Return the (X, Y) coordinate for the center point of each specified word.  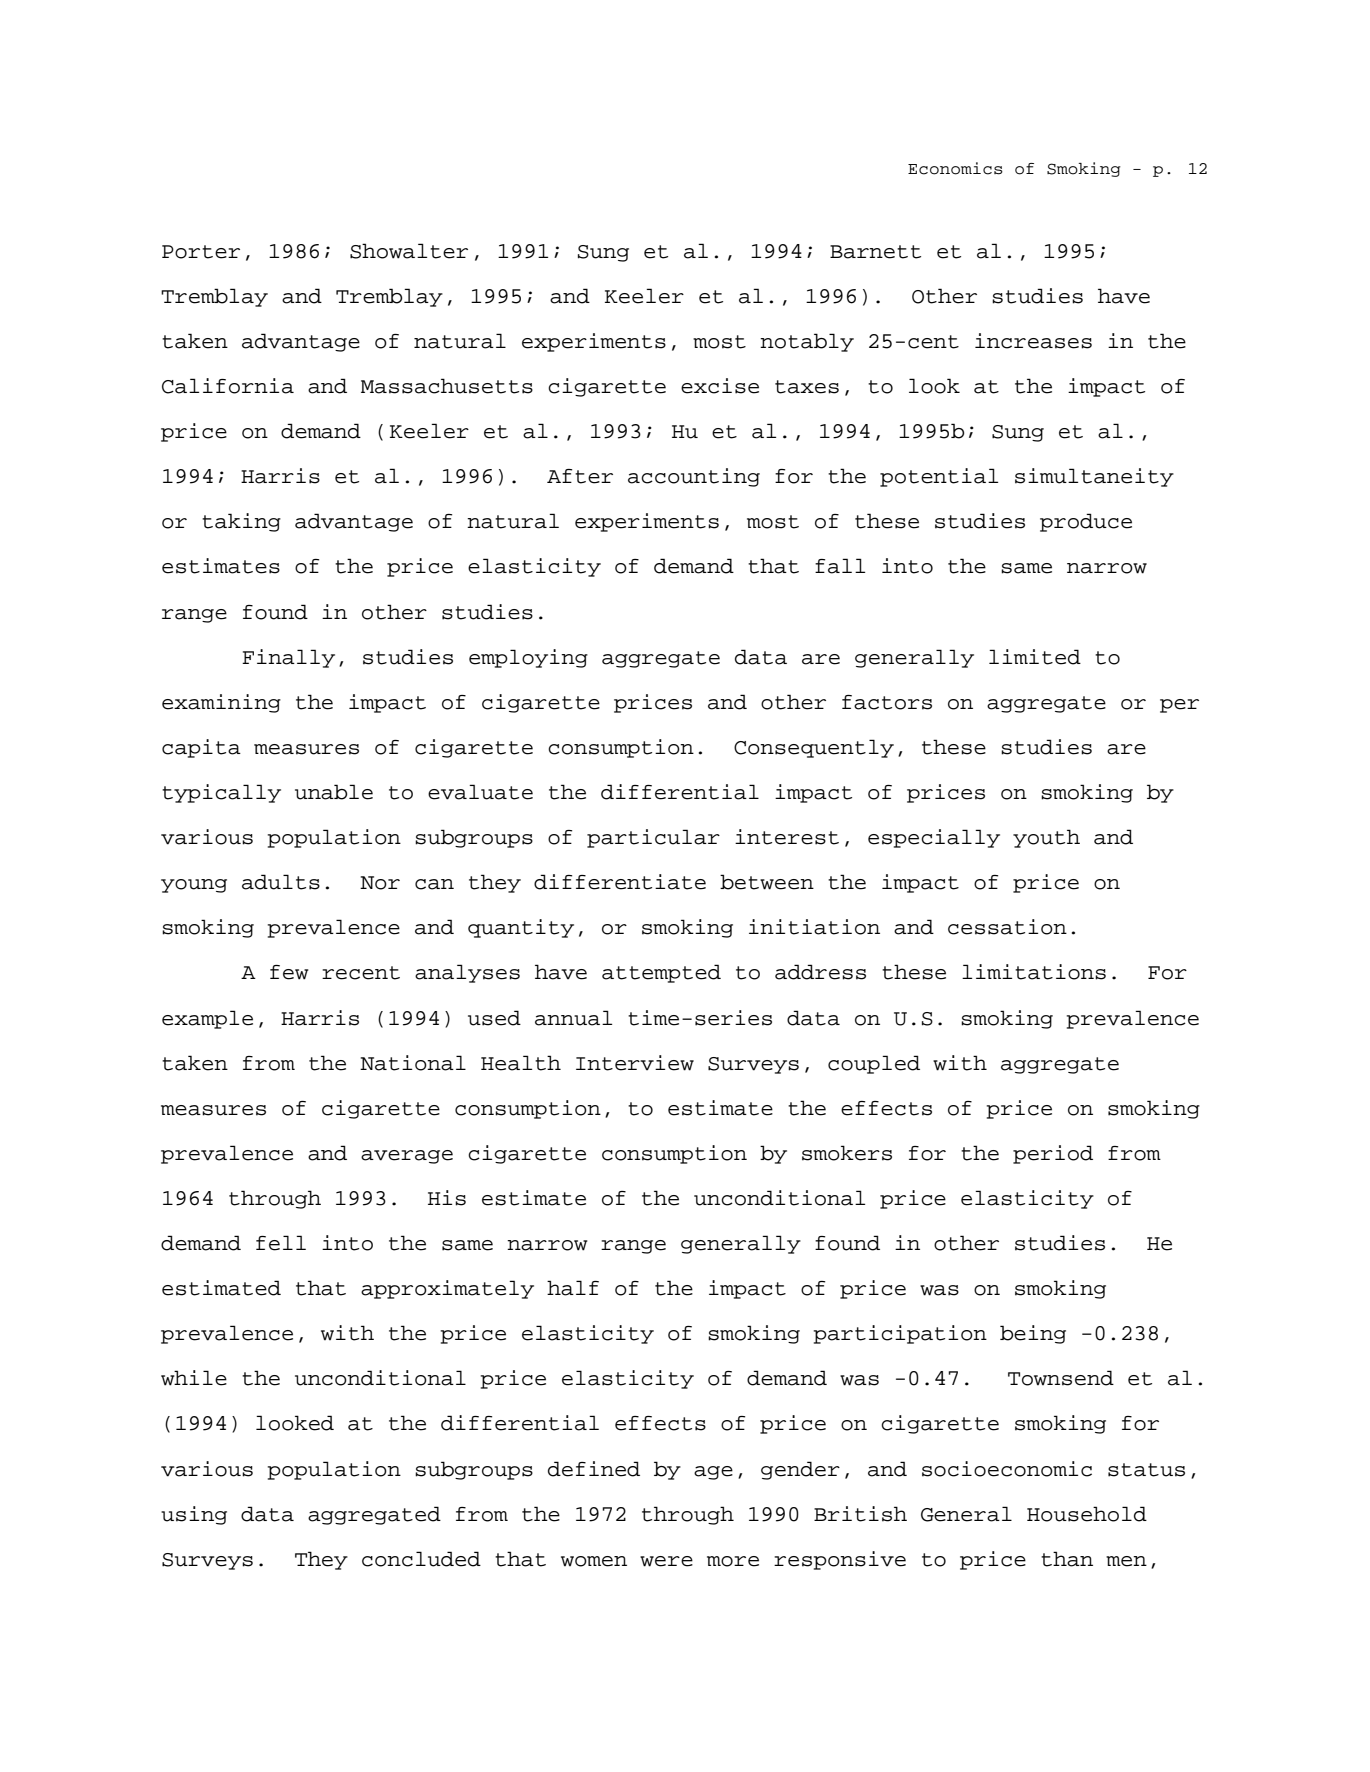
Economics (955, 168)
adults (281, 882)
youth (1046, 838)
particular (653, 838)
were (666, 1561)
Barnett (875, 252)
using (194, 1515)
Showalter (409, 251)
